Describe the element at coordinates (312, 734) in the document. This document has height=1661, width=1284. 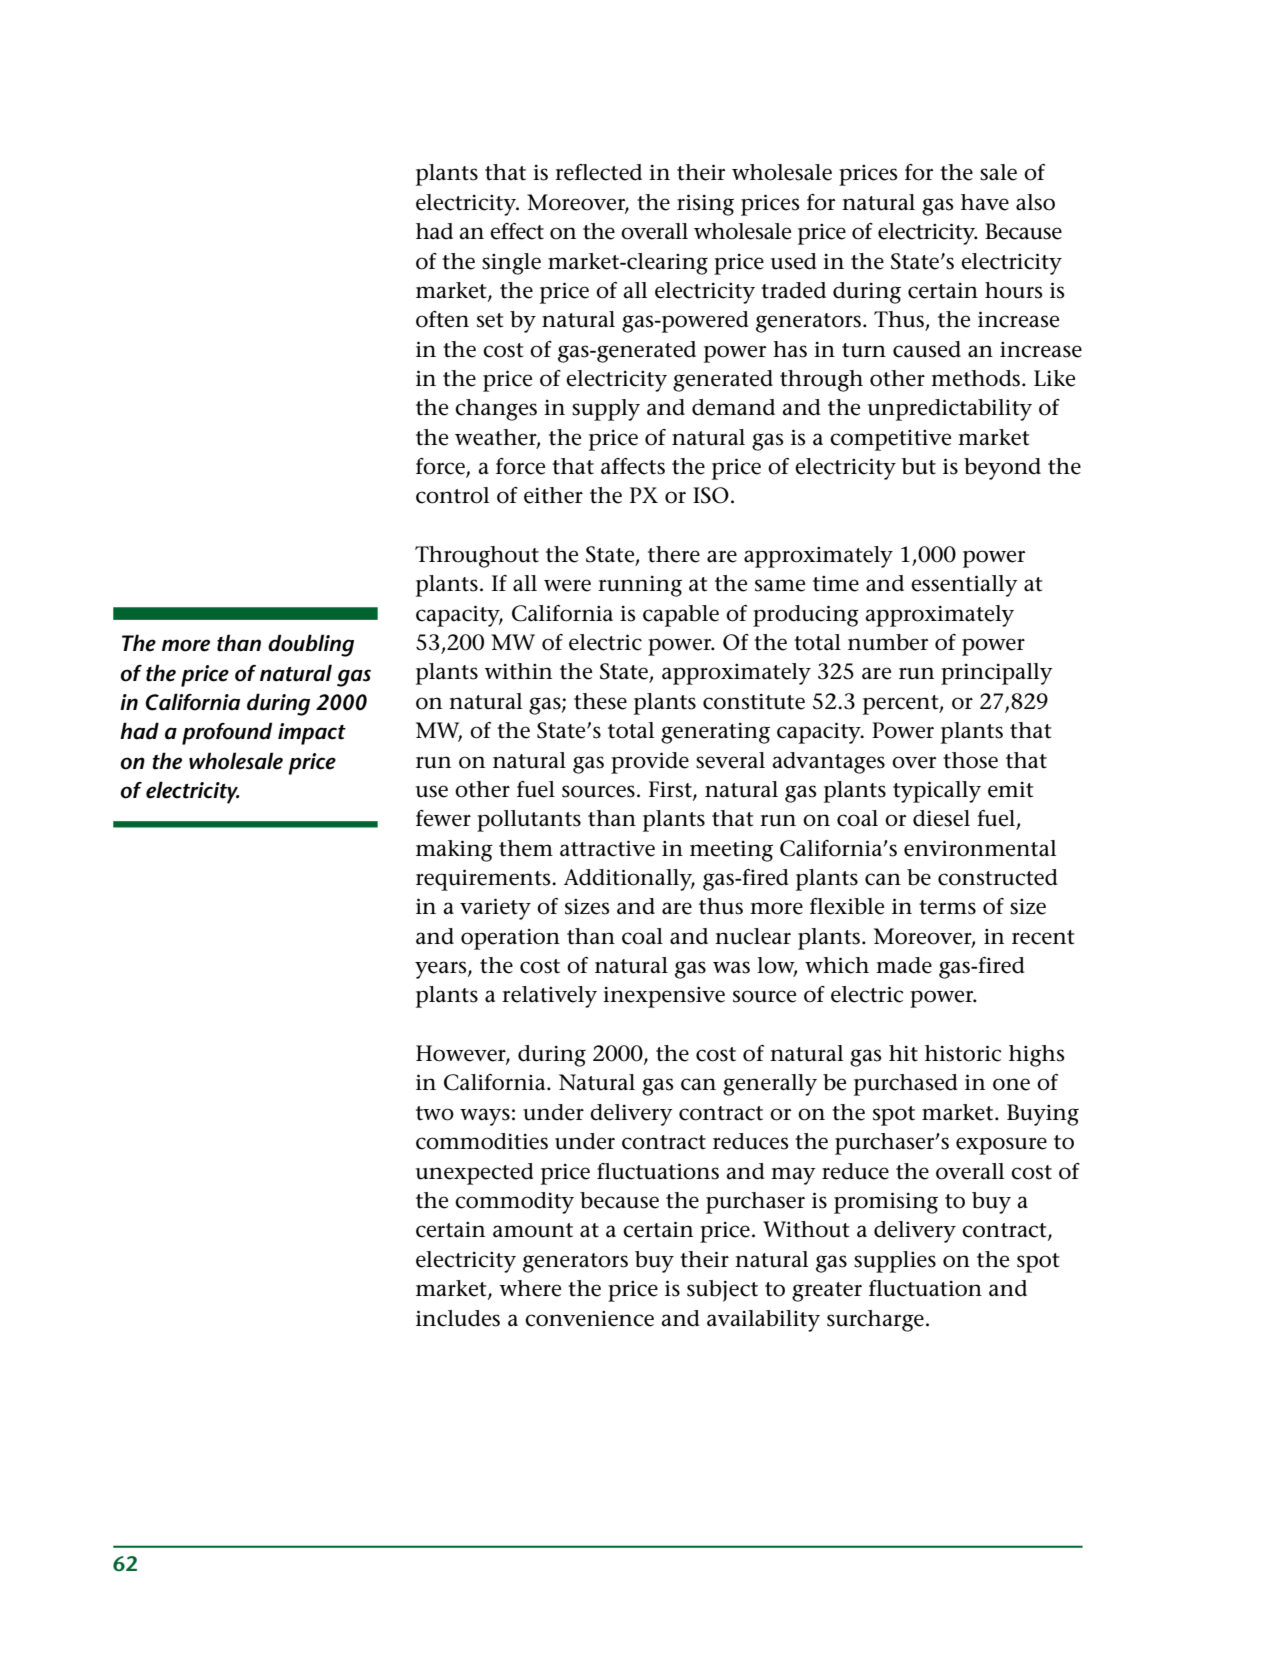
I see `impact` at that location.
